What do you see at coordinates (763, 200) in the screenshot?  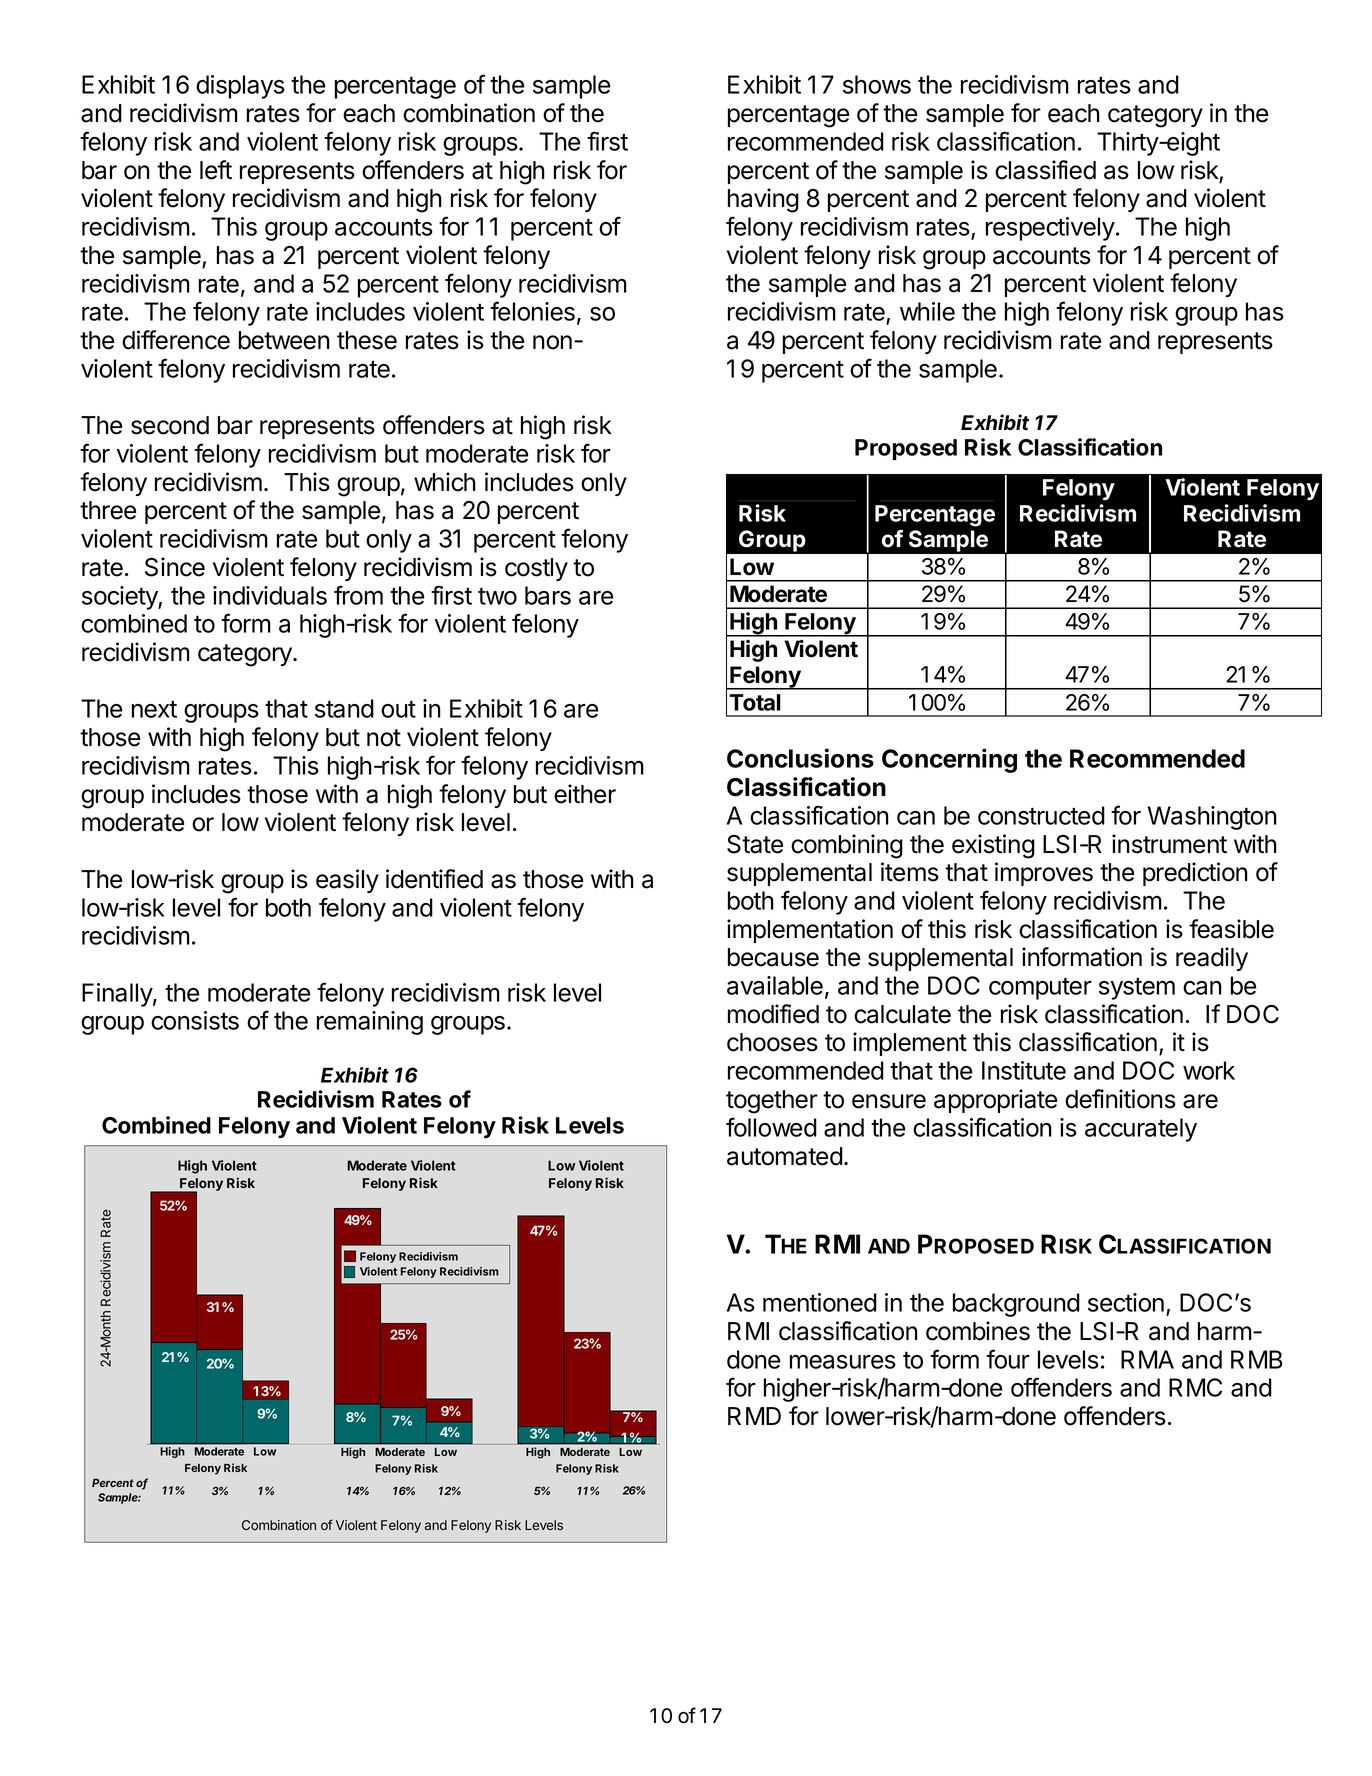 I see `having` at bounding box center [763, 200].
